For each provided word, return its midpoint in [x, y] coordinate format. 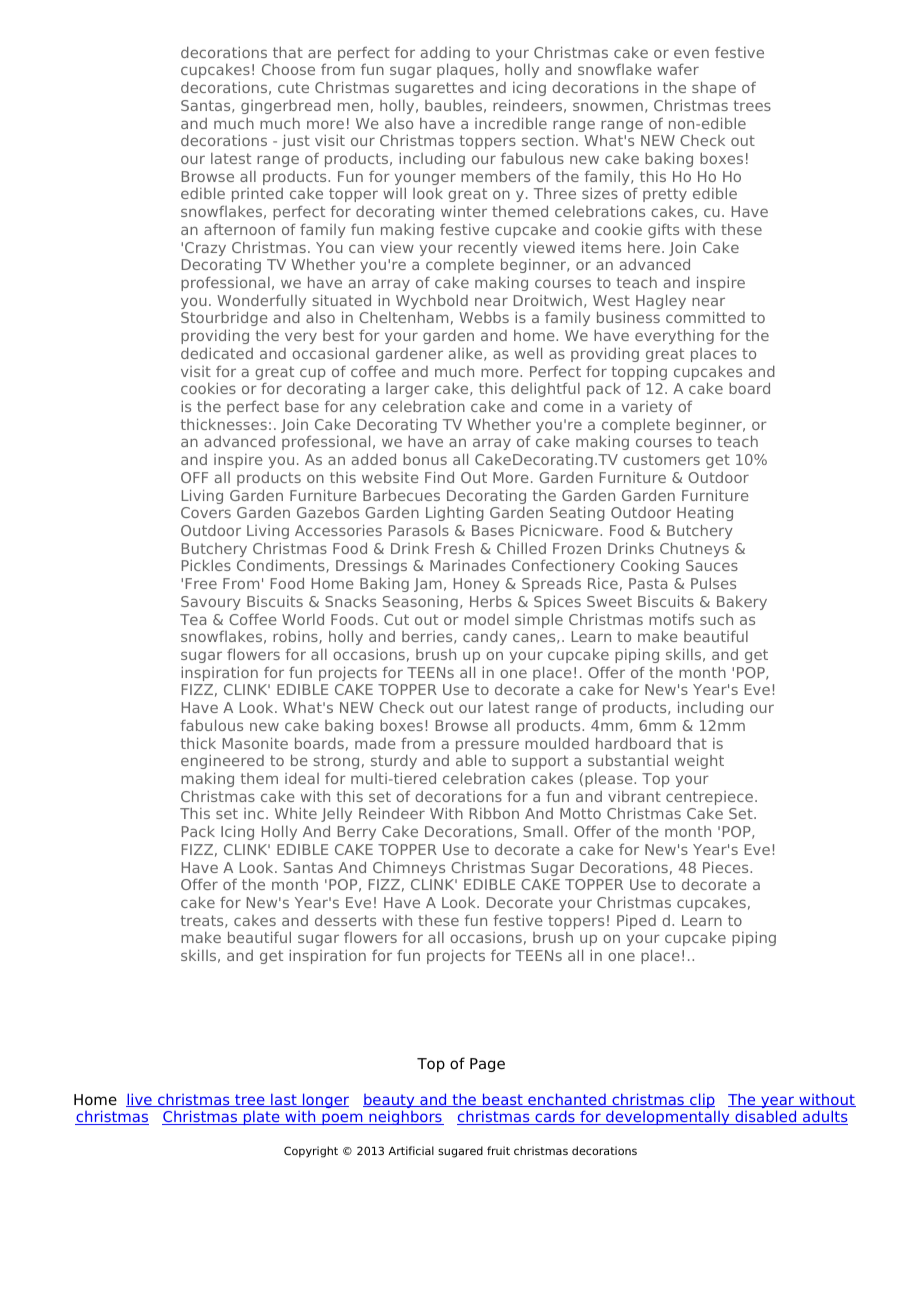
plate [261, 1117]
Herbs [491, 601]
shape [714, 88]
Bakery [742, 603]
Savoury [211, 603]
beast [502, 1100]
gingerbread [286, 106]
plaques [465, 70]
